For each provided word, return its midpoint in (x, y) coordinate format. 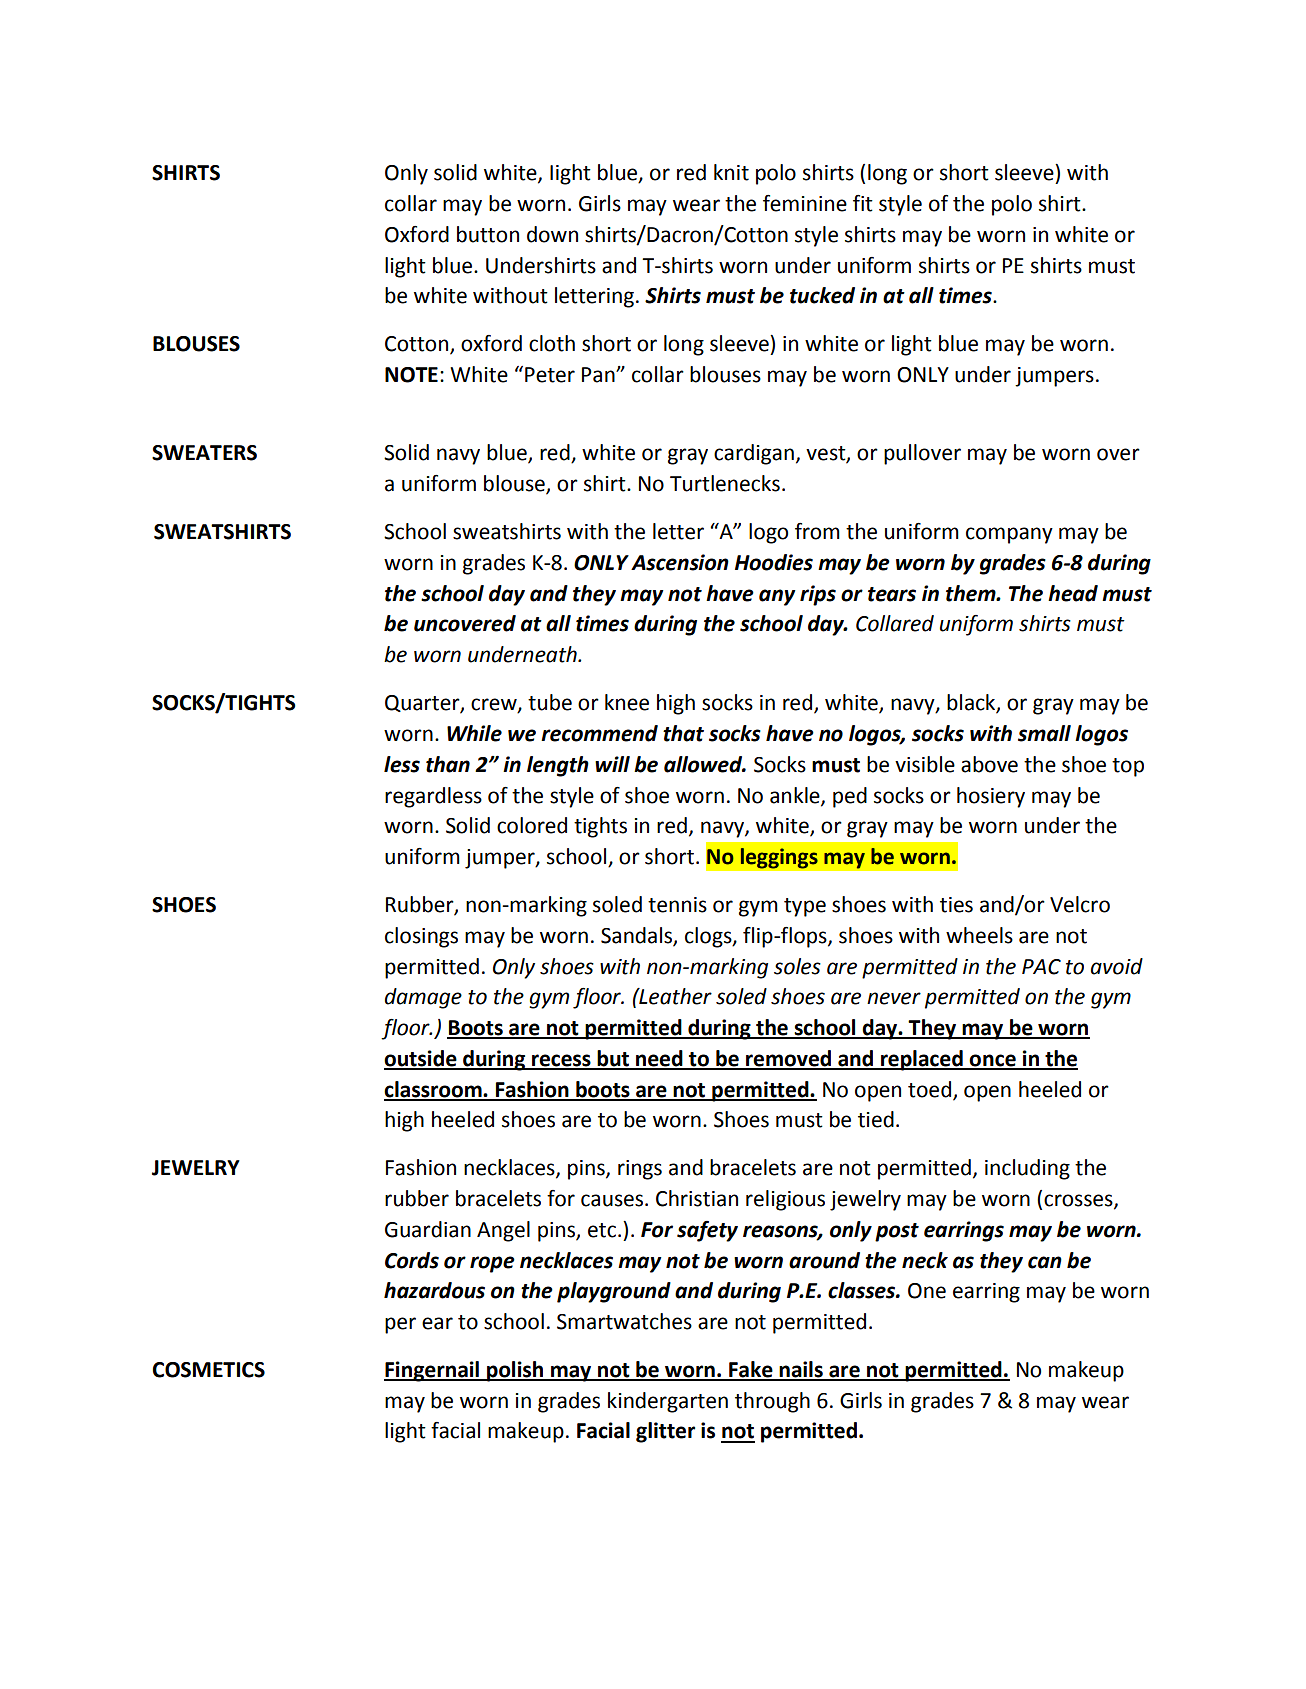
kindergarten (668, 1402)
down (552, 234)
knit (731, 172)
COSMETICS (208, 1370)
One (927, 1291)
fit (863, 203)
